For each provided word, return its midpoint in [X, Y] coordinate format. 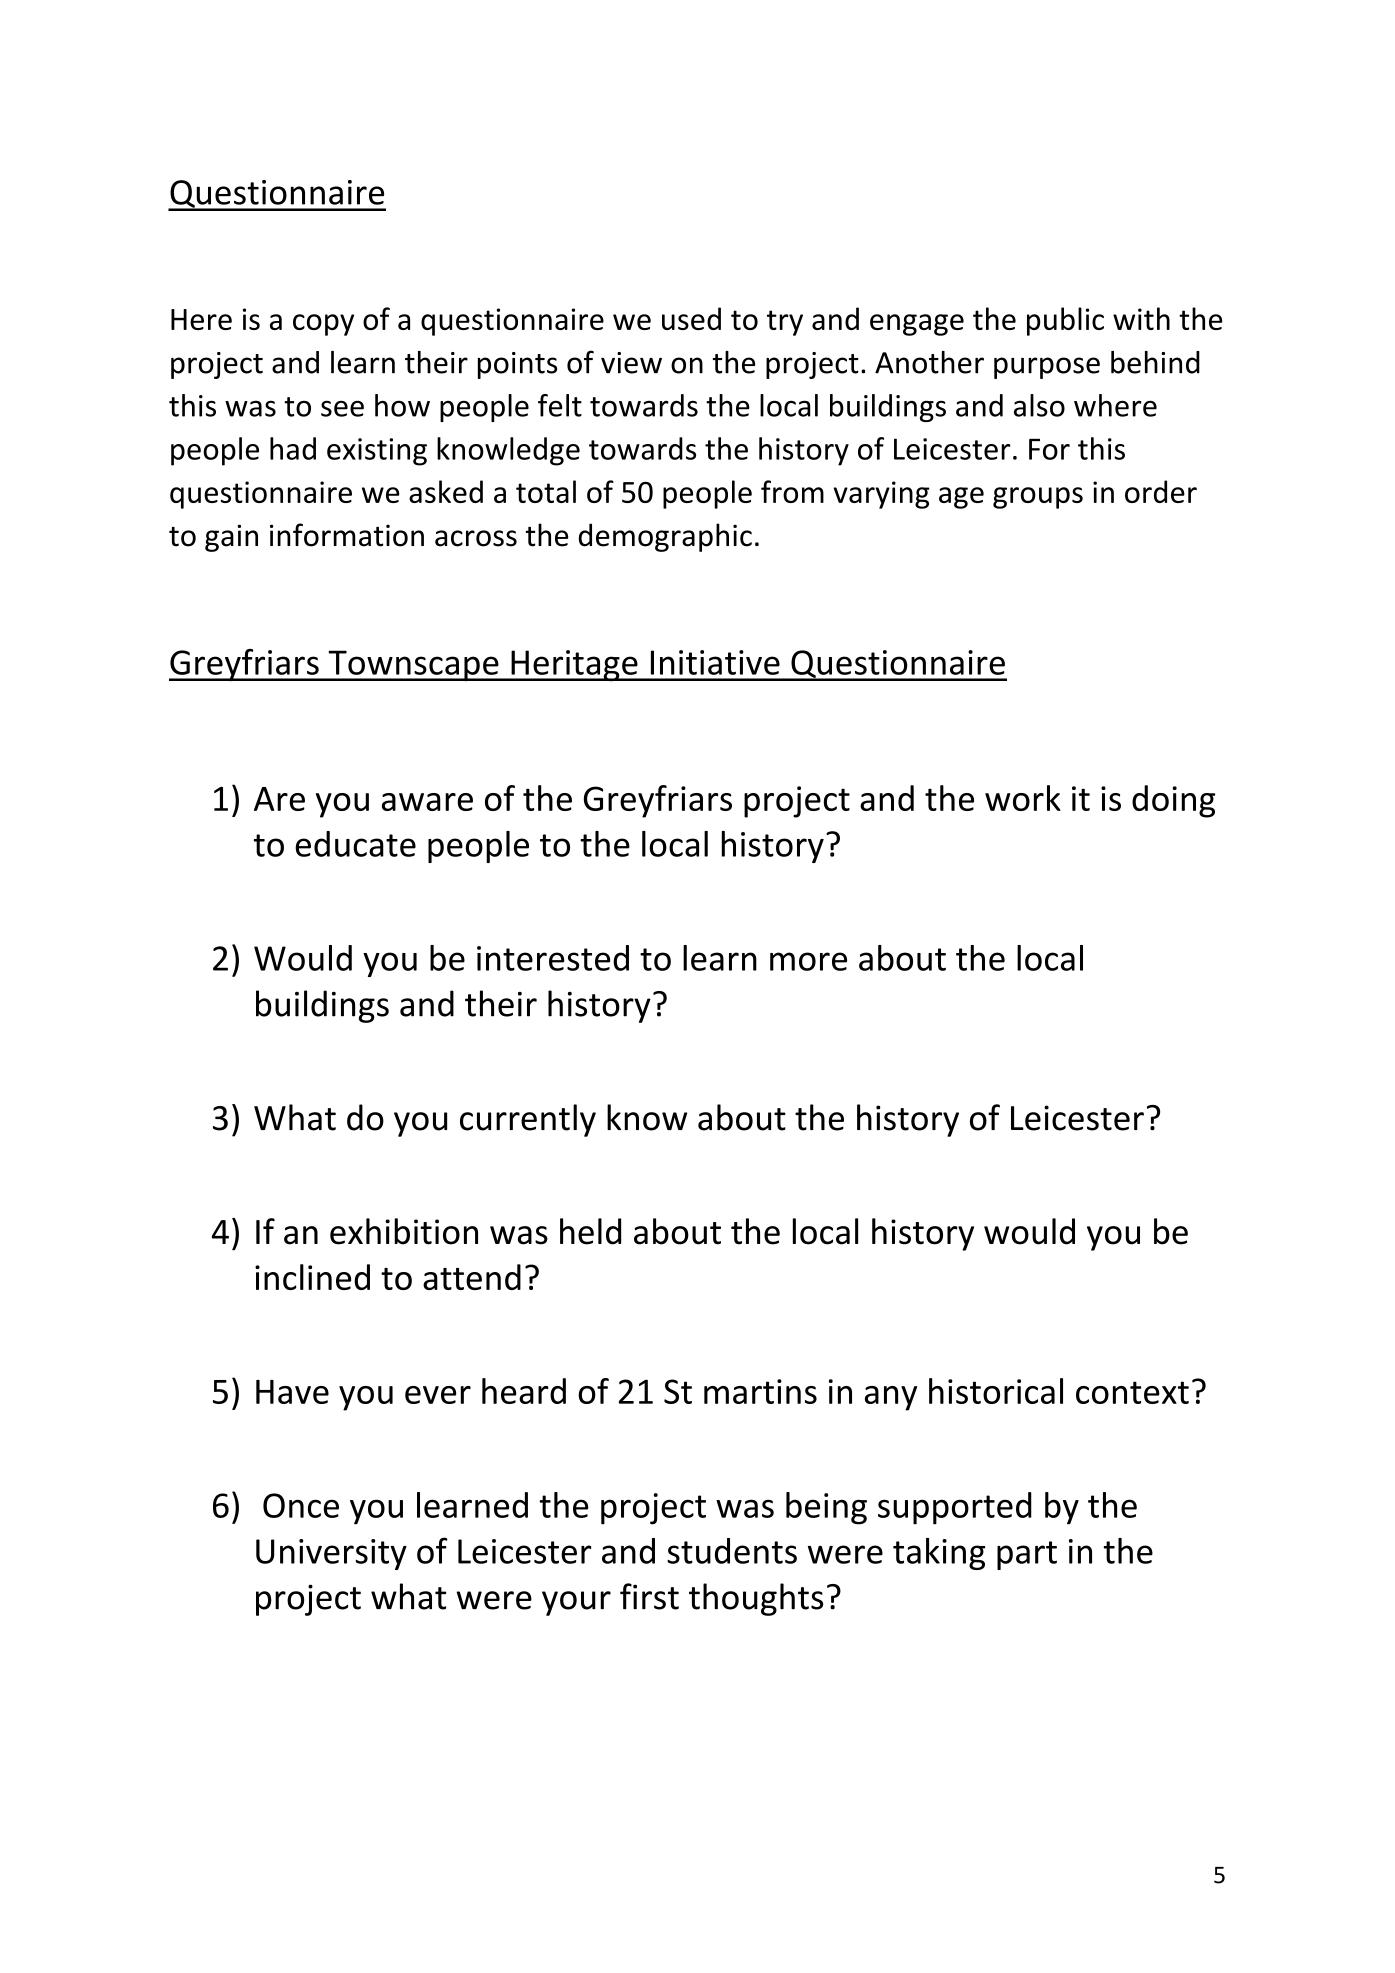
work [1023, 798]
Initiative [715, 662]
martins [760, 1391]
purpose [1047, 368]
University [331, 1554]
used [691, 318]
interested [553, 958]
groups [1038, 498]
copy [323, 325]
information [347, 535]
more [808, 961]
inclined [312, 1277]
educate [355, 844]
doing [1173, 801]
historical [996, 1391]
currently [528, 1120]
